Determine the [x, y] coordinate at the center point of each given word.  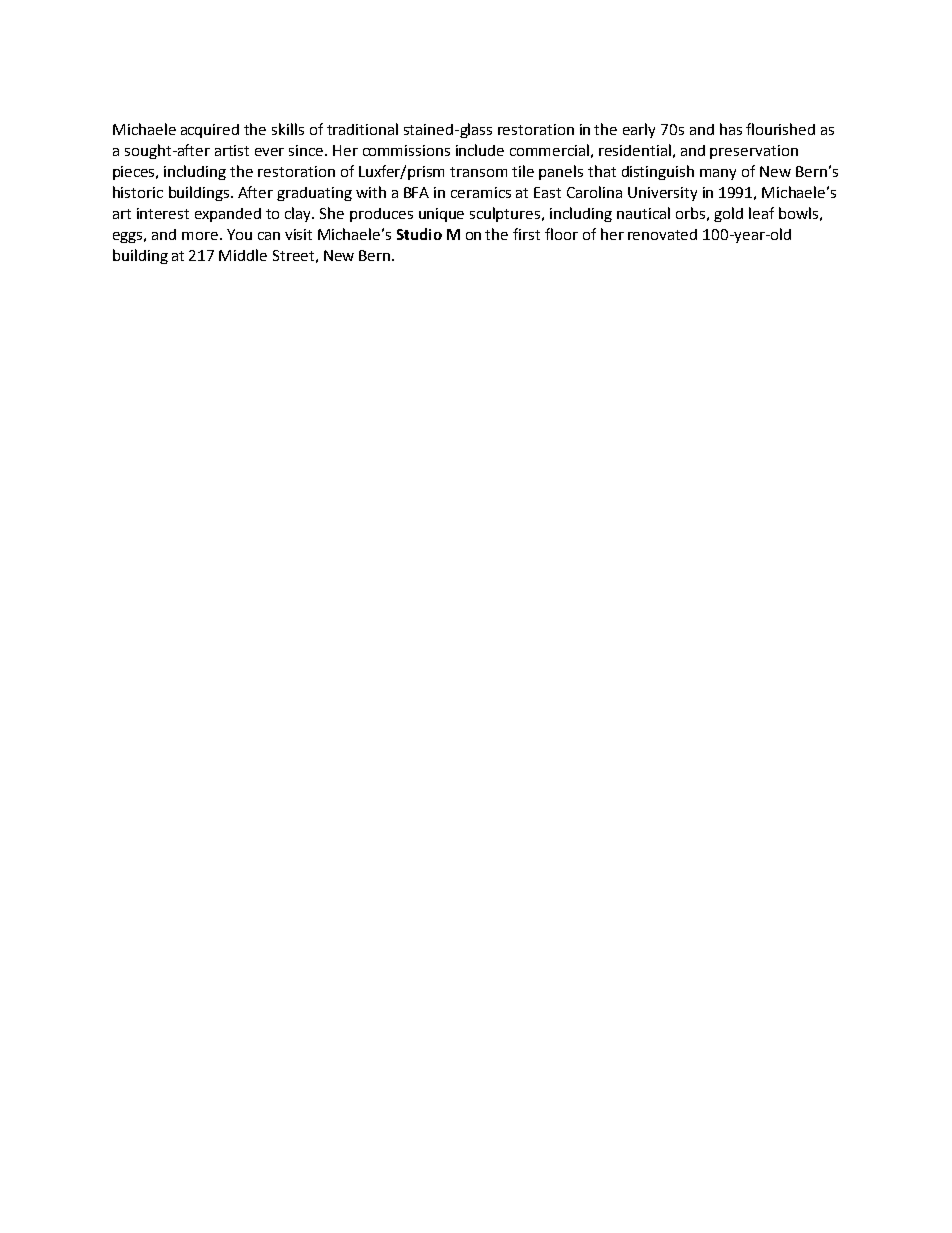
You [239, 234]
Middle [243, 255]
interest [163, 213]
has [731, 129]
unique [441, 215]
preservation [754, 152]
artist [232, 150]
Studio [419, 234]
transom [478, 172]
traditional [362, 129]
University [662, 194]
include [480, 150]
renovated [662, 234]
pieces [135, 173]
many [718, 174]
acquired [210, 131]
